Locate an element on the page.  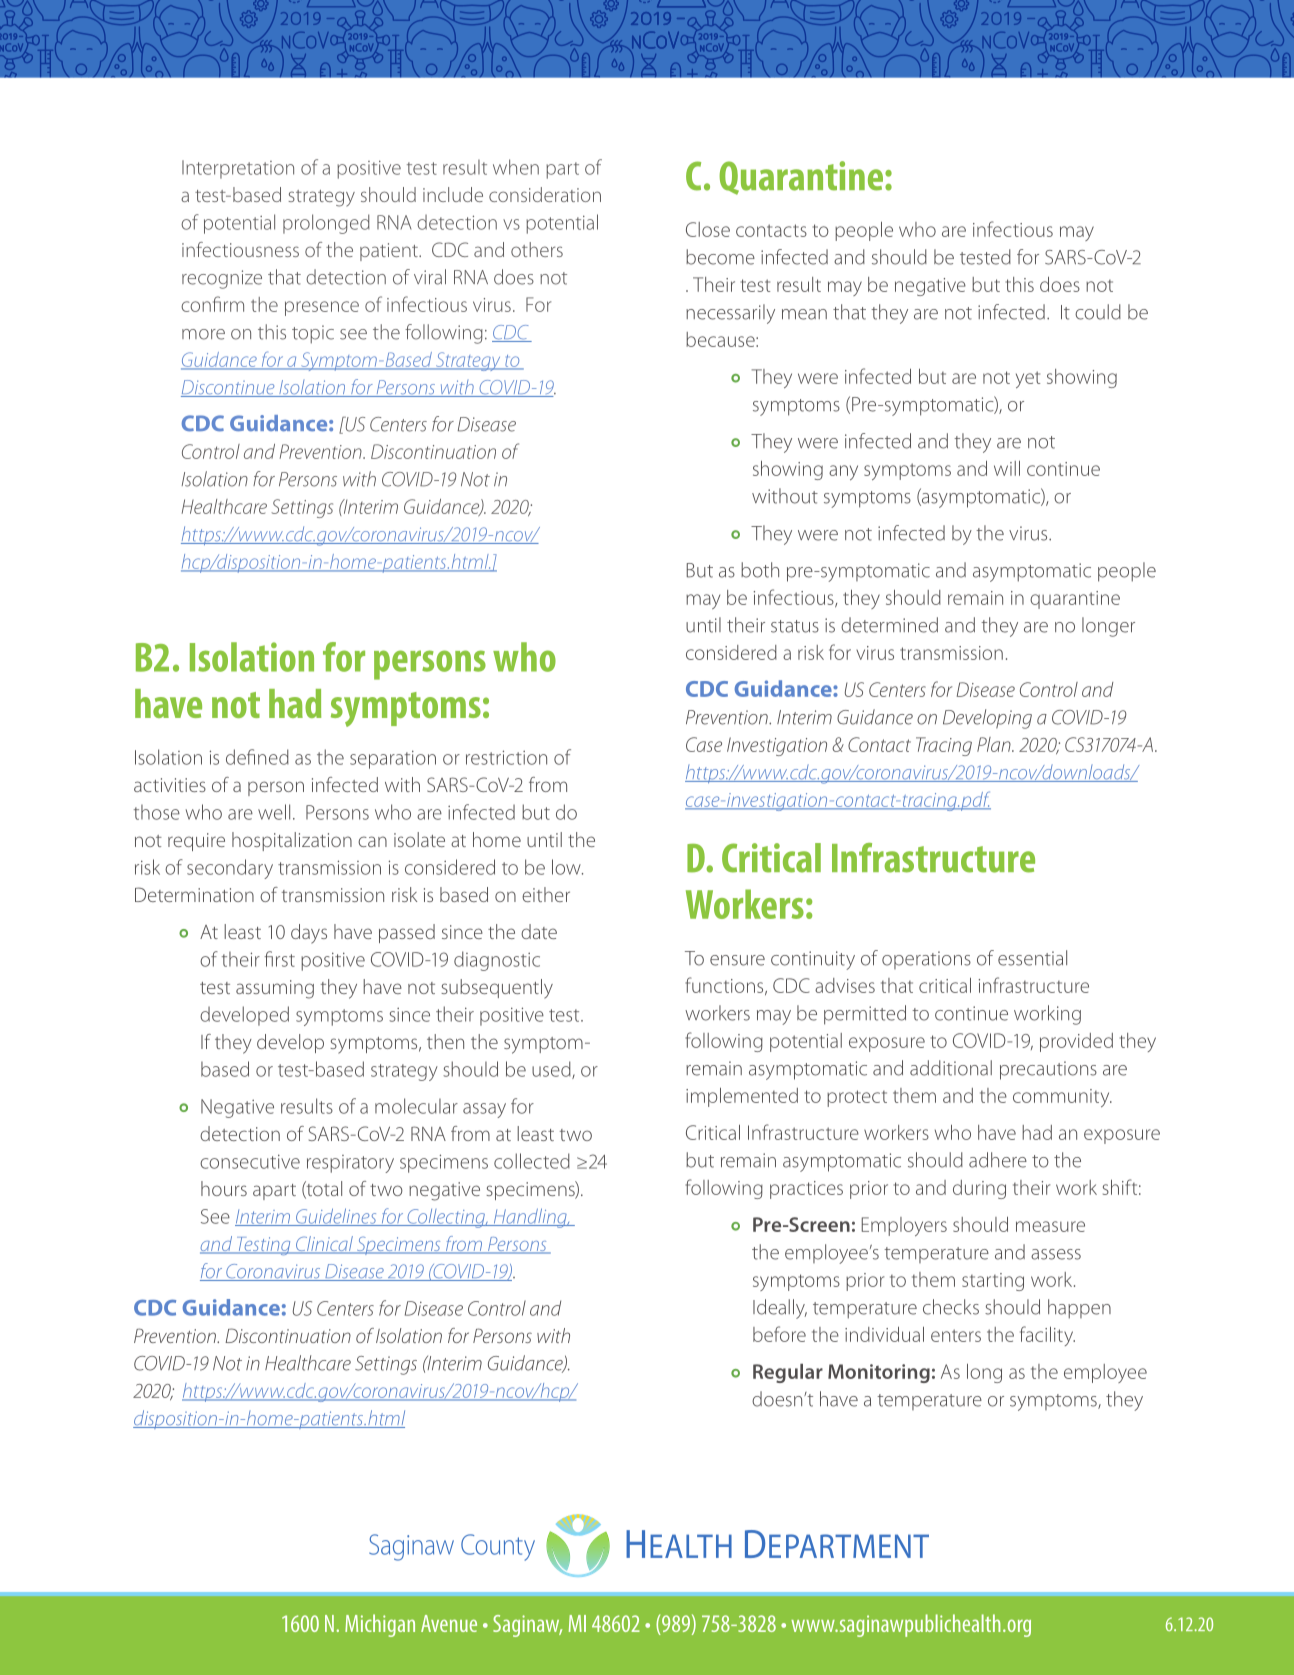
Close is located at coordinates (708, 229).
